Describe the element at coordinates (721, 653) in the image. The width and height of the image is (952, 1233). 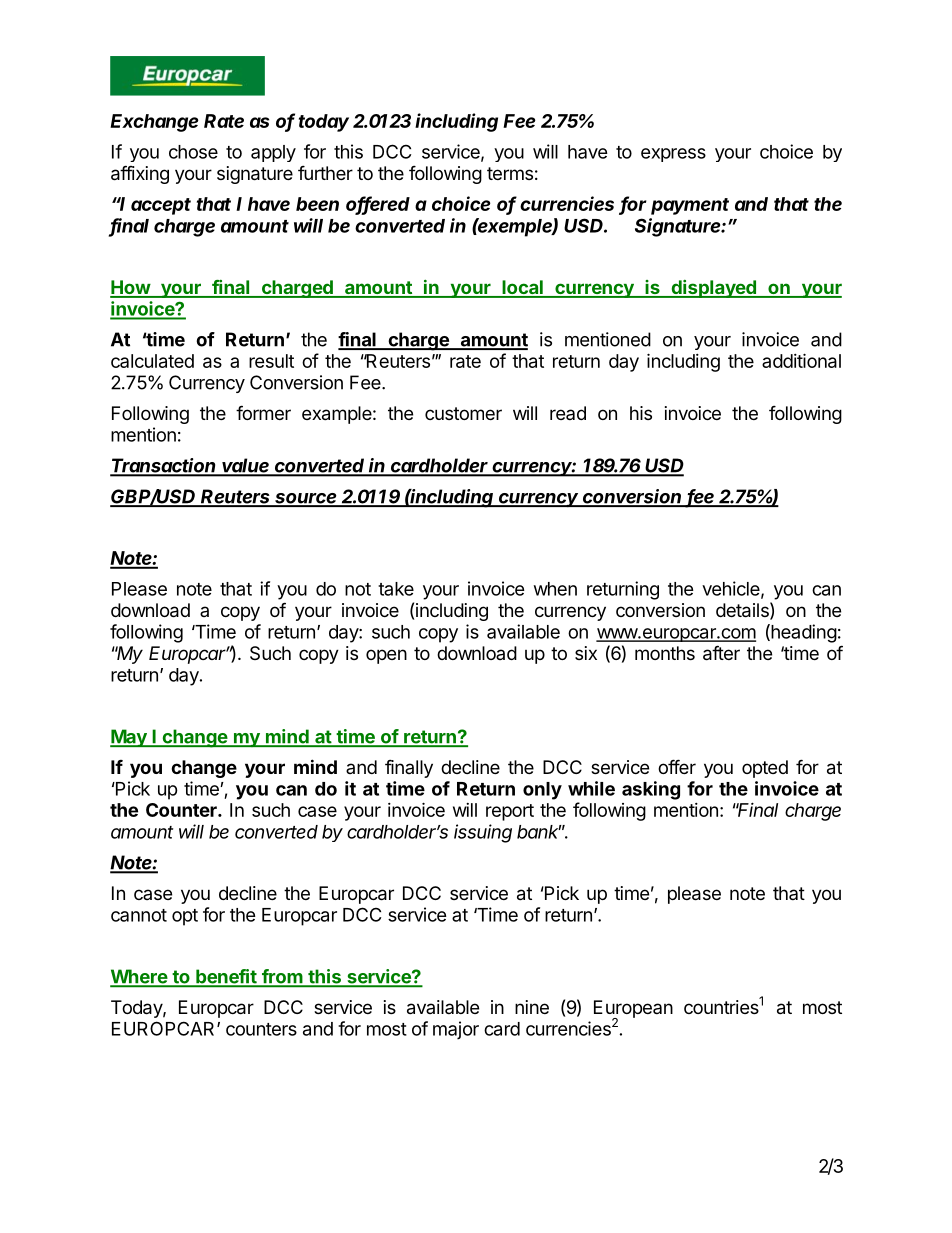
I see `after` at that location.
